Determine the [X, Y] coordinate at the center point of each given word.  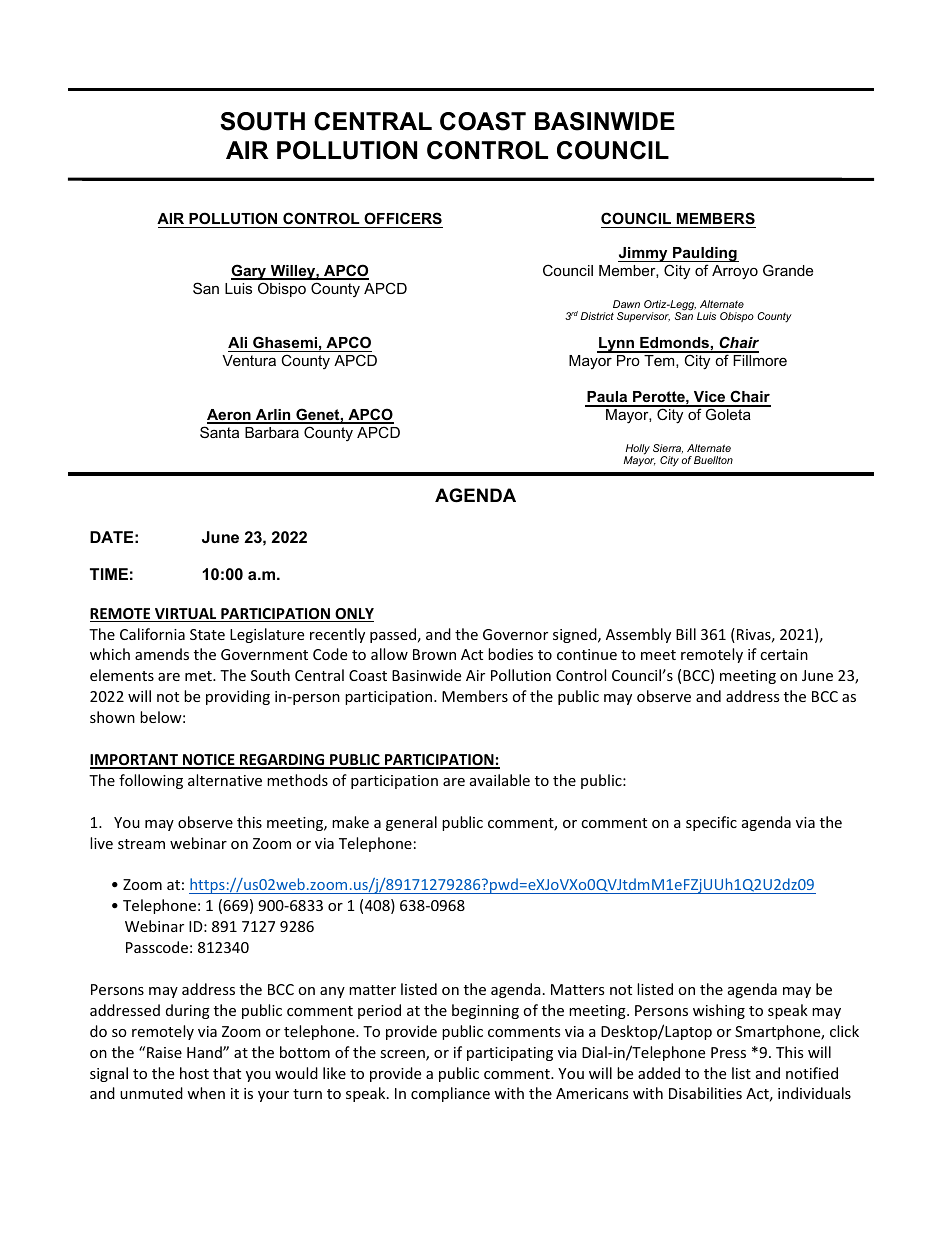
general [411, 823]
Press [728, 1052]
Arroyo [735, 272]
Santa [219, 432]
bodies [510, 654]
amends [162, 654]
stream [141, 844]
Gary [250, 272]
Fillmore [760, 360]
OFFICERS [402, 220]
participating [510, 1054]
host [194, 1073]
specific [711, 823]
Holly [637, 450]
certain [784, 654]
